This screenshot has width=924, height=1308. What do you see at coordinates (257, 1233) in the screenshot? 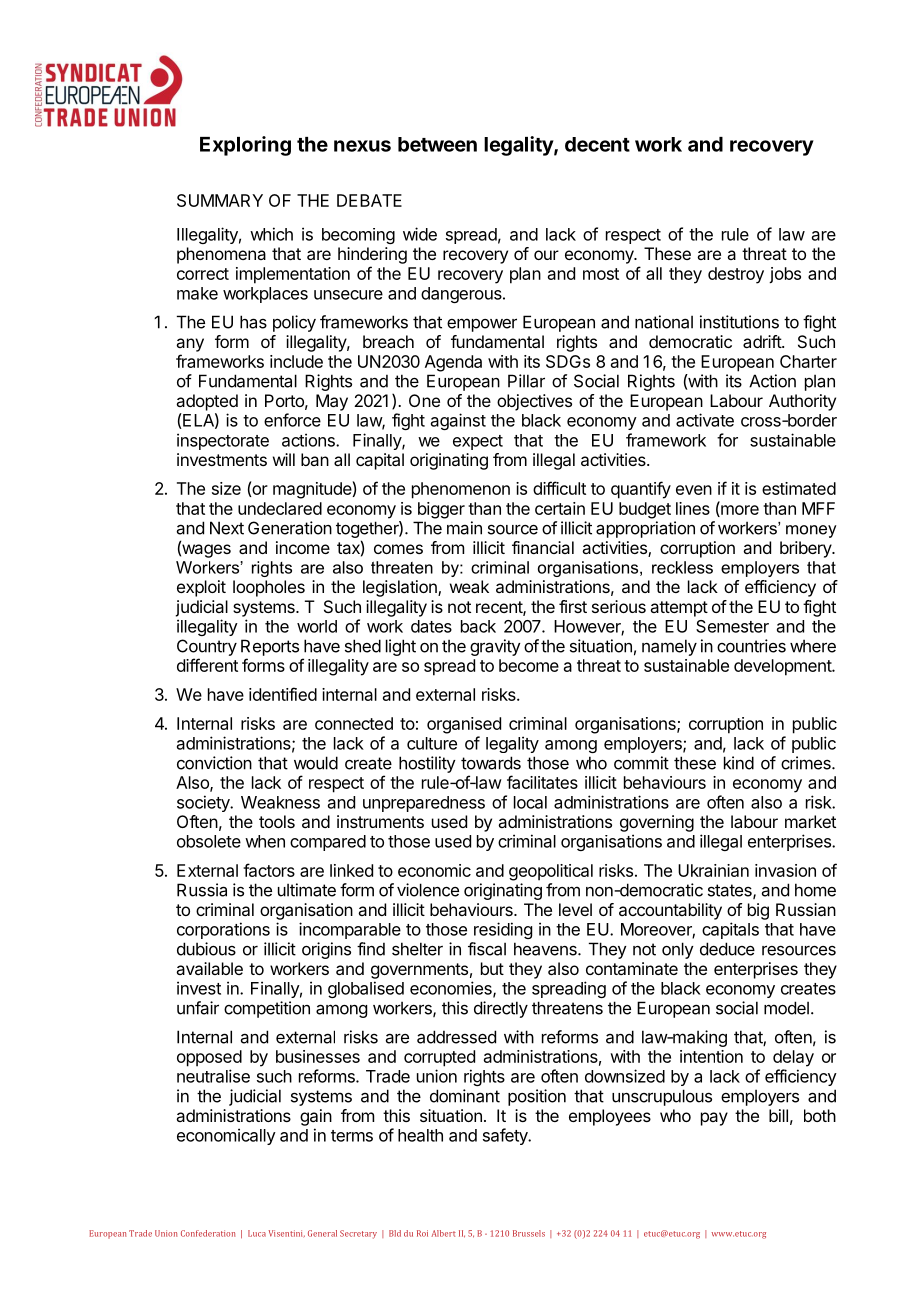
I see `Luca` at bounding box center [257, 1233].
